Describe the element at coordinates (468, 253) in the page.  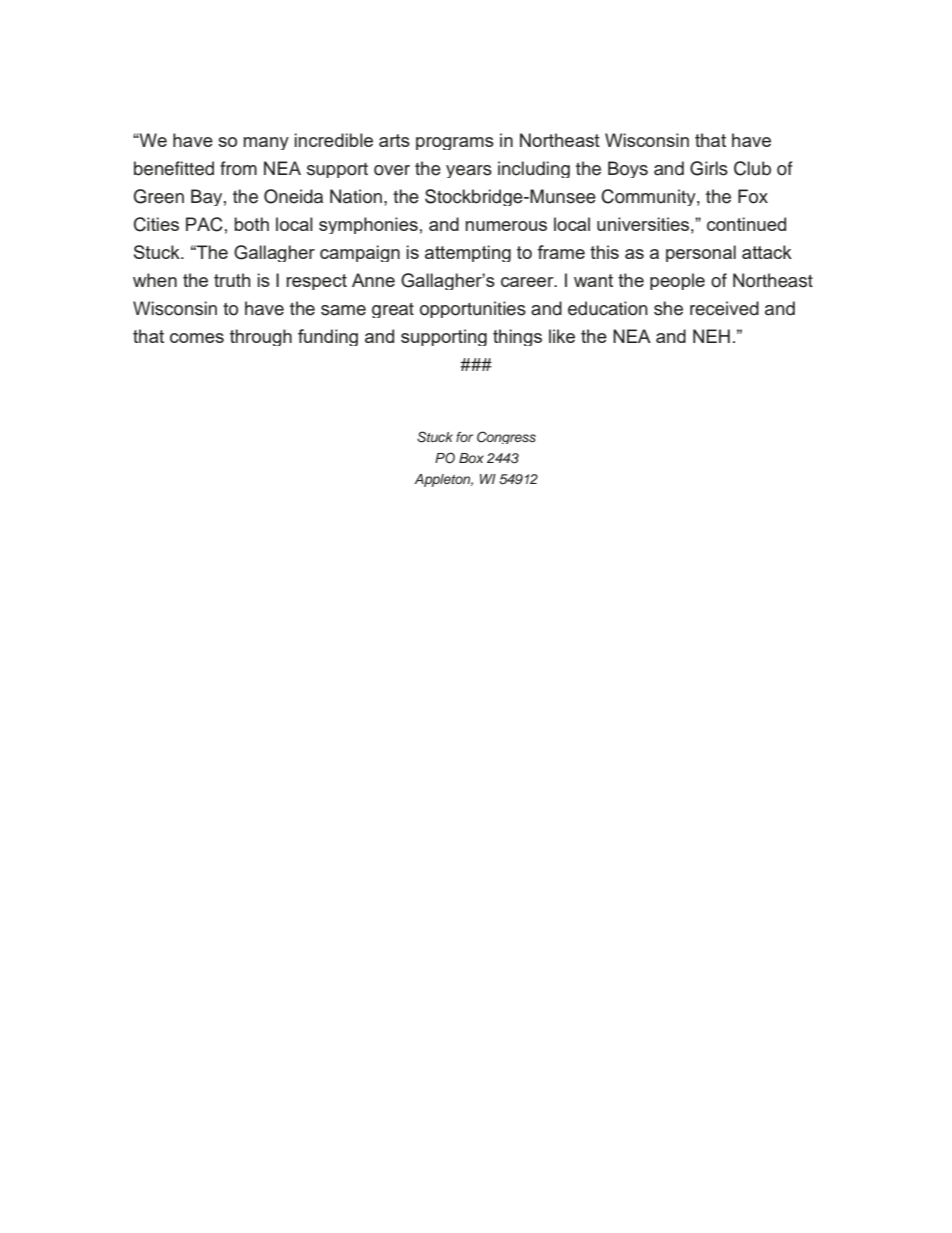
I see `attempting` at that location.
